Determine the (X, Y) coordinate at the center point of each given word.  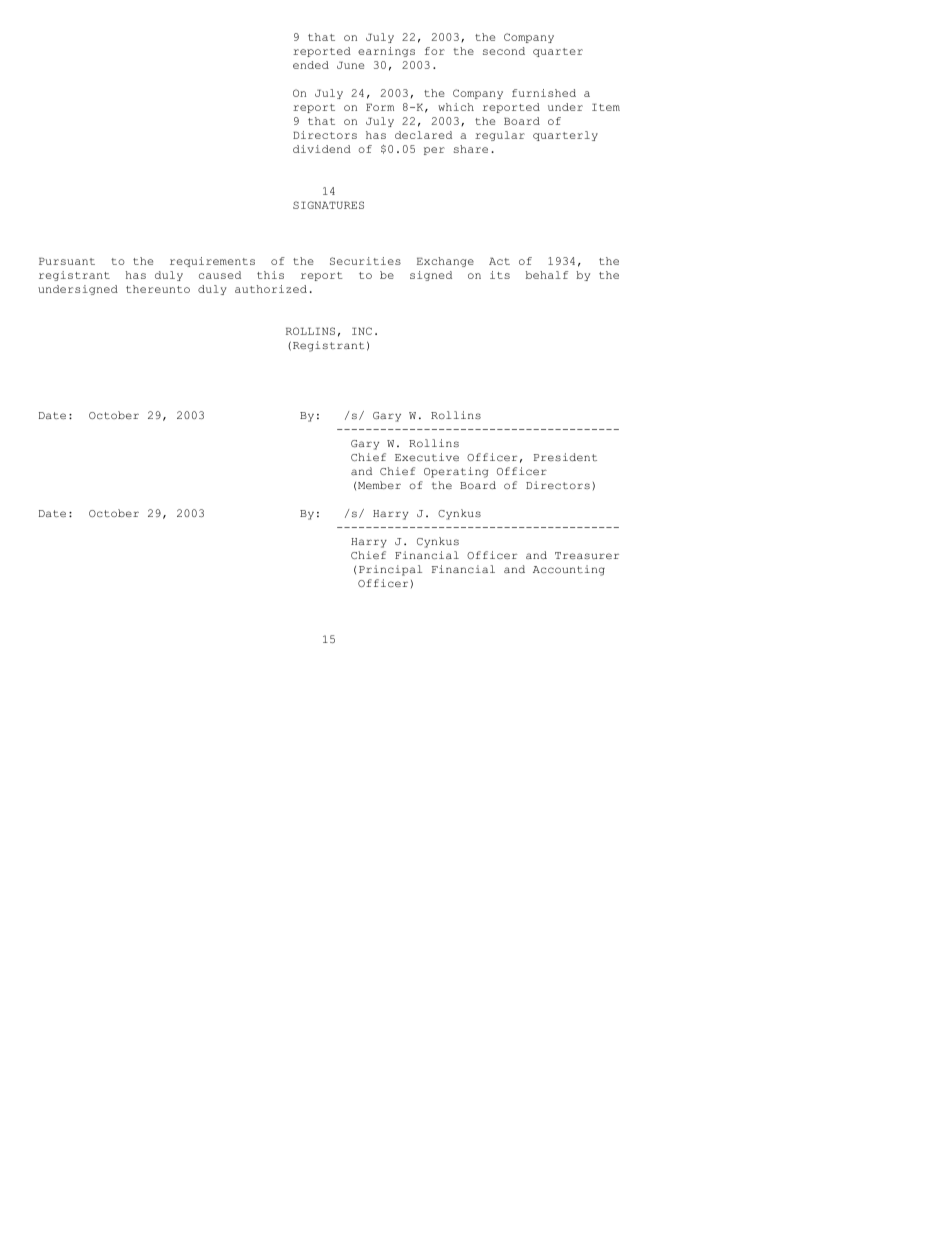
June (350, 65)
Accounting (569, 570)
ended (311, 65)
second (504, 51)
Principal (390, 570)
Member (379, 485)
